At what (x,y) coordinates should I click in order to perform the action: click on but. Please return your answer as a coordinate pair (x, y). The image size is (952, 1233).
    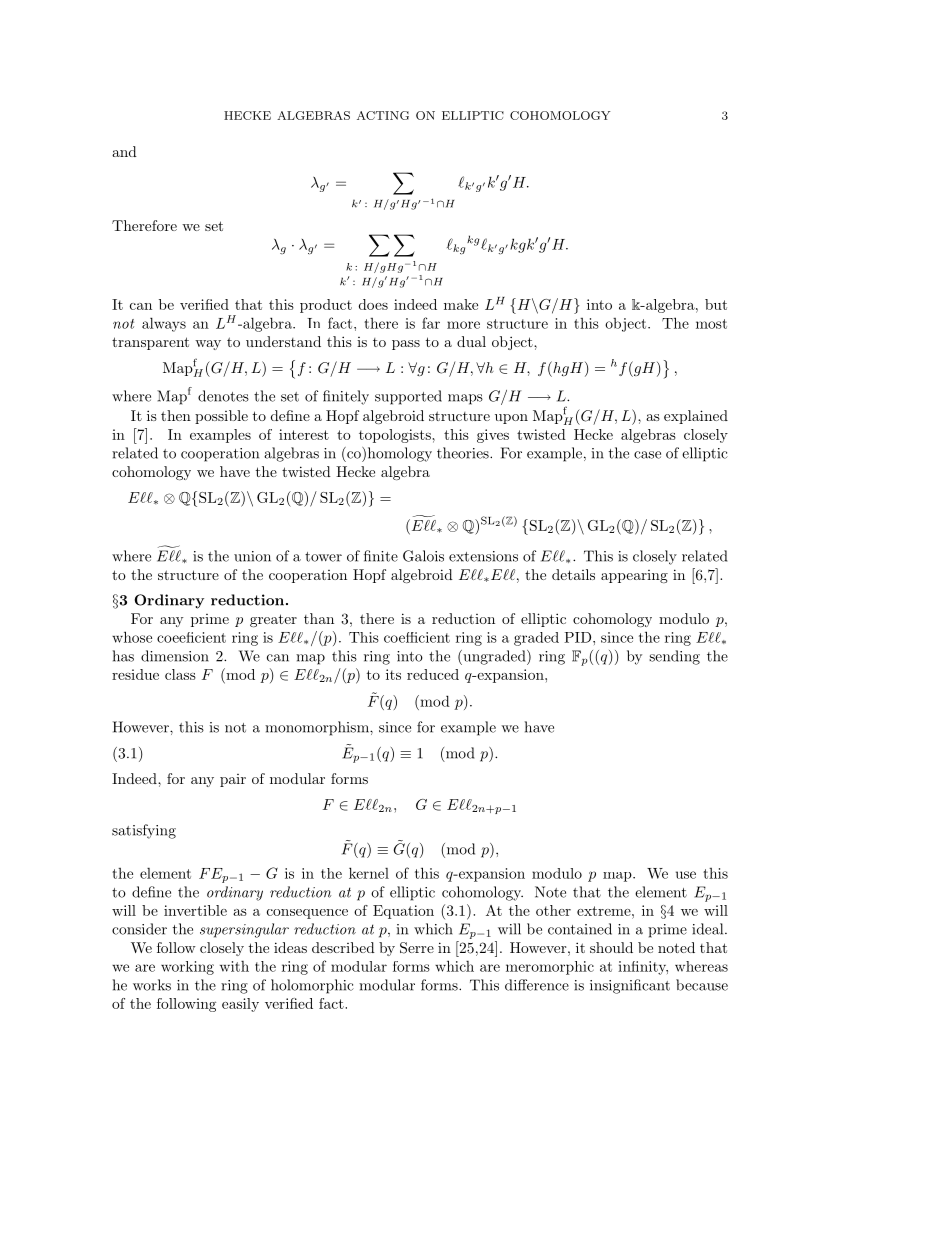
    Looking at the image, I should click on (716, 304).
